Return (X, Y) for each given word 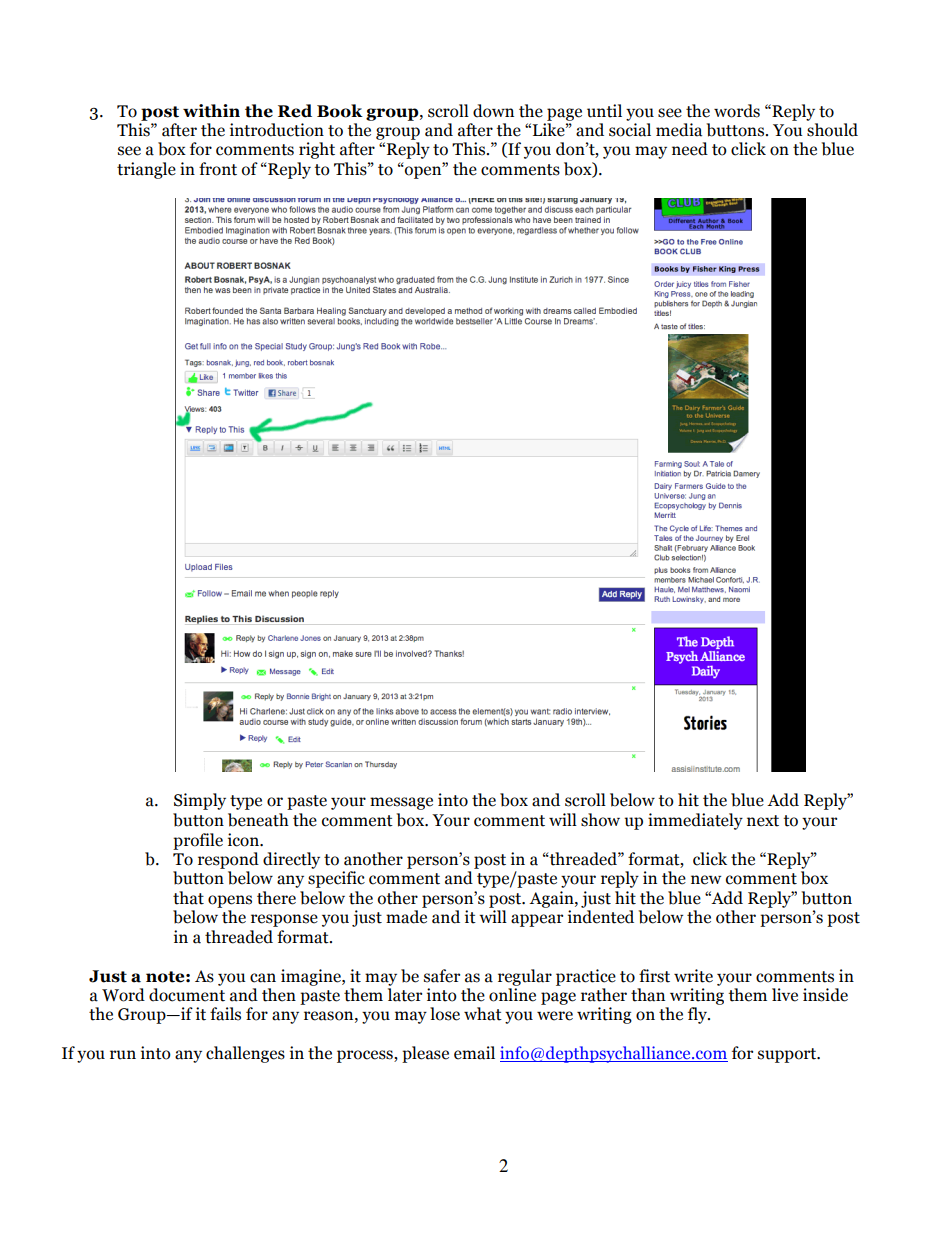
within (211, 111)
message (401, 803)
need (690, 149)
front (218, 169)
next (763, 821)
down (493, 111)
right (317, 150)
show (600, 820)
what (483, 1014)
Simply (200, 801)
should (832, 130)
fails (225, 1014)
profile (198, 841)
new (706, 880)
